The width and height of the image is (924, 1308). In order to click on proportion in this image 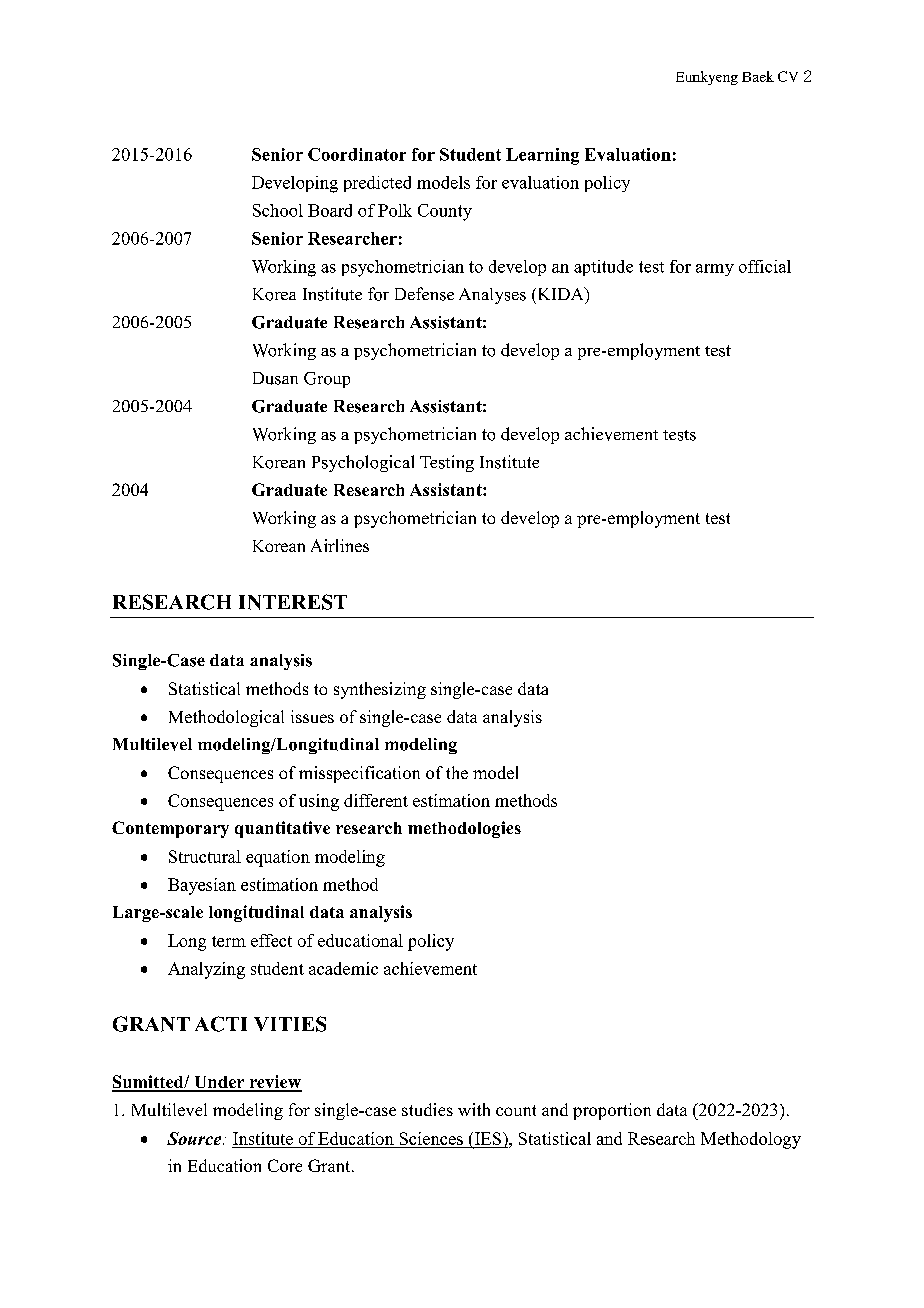, I will do `click(612, 1111)`.
